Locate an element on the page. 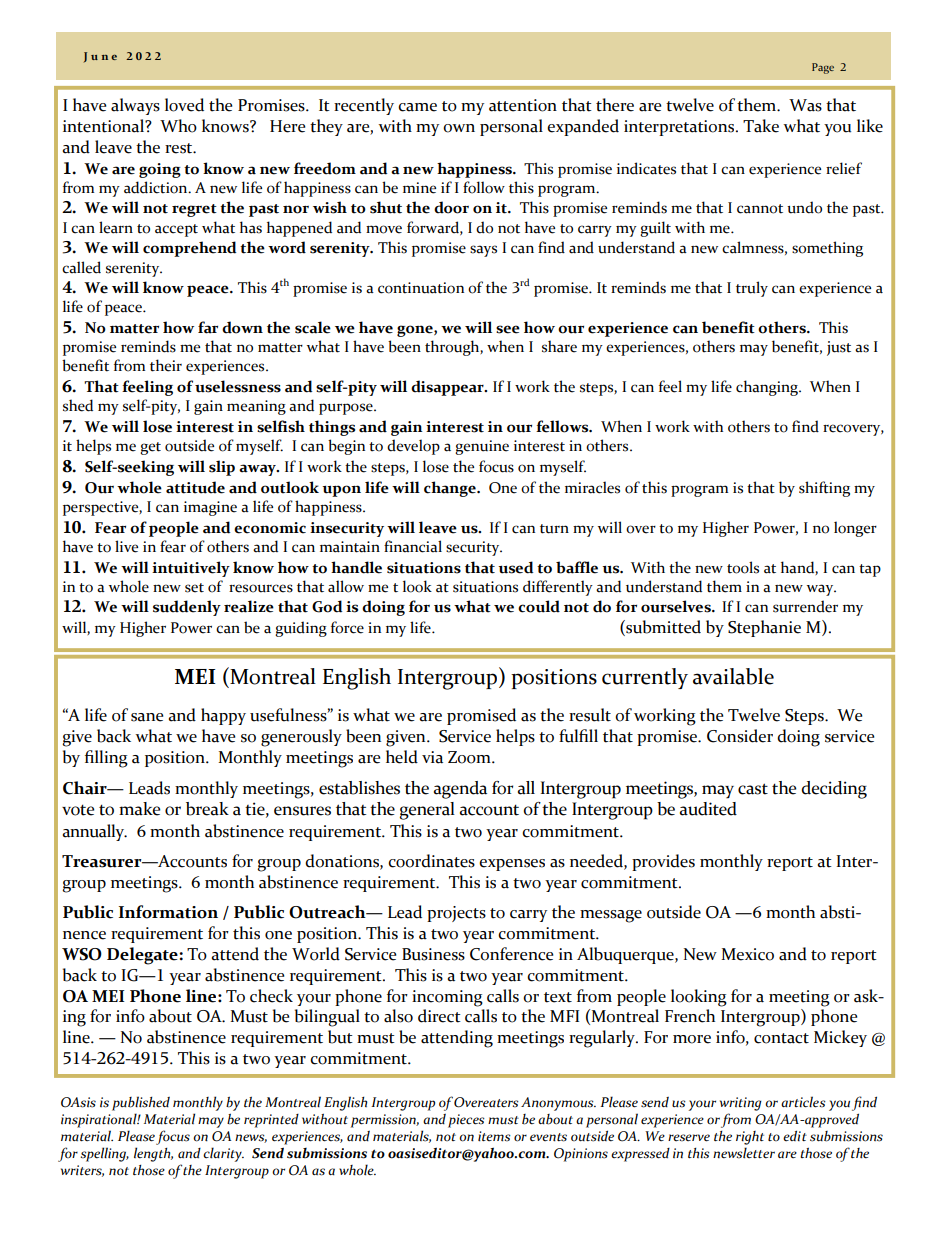 The width and height of the document is (952, 1233). make is located at coordinates (139, 809).
